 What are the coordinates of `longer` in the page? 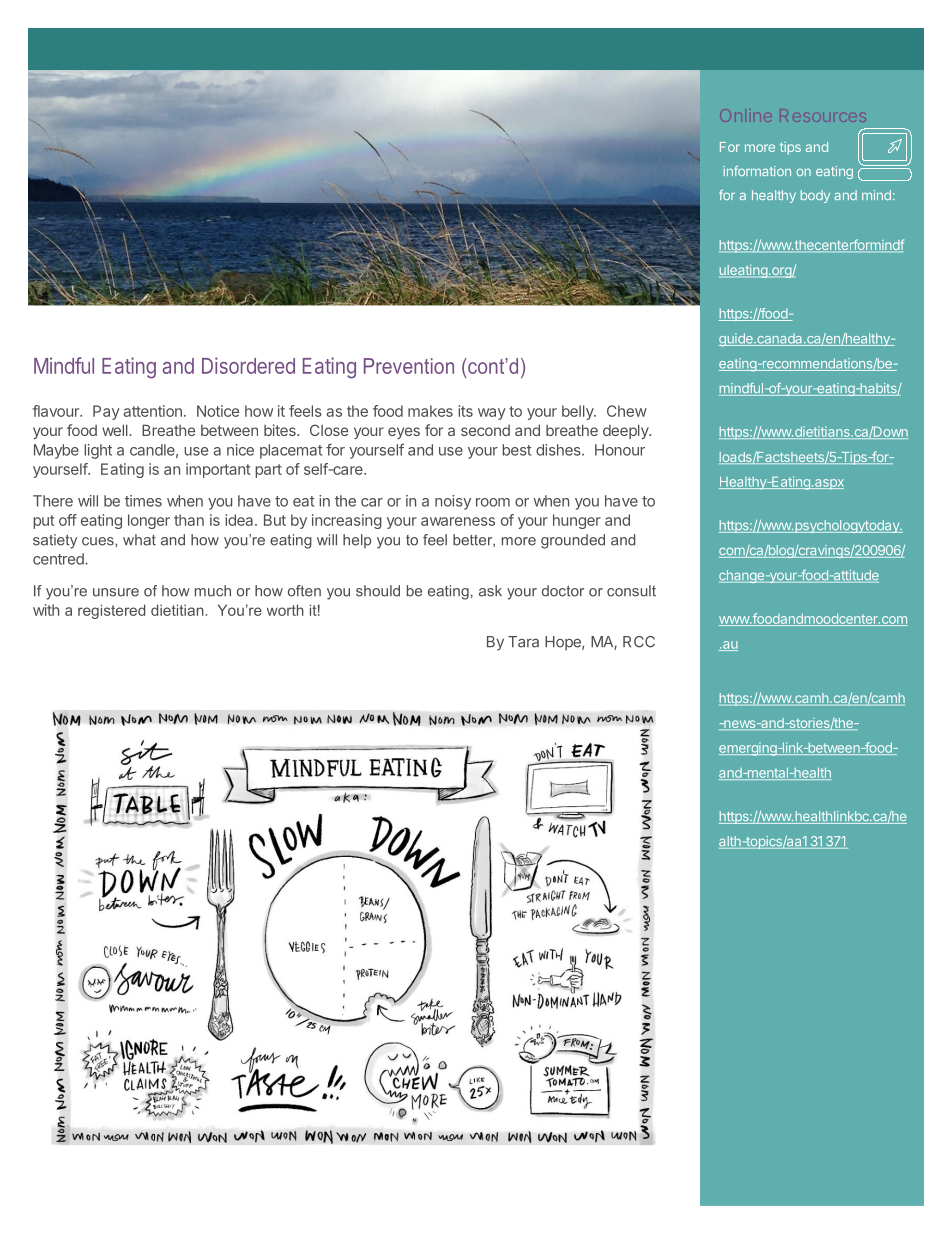 It's located at (149, 521).
